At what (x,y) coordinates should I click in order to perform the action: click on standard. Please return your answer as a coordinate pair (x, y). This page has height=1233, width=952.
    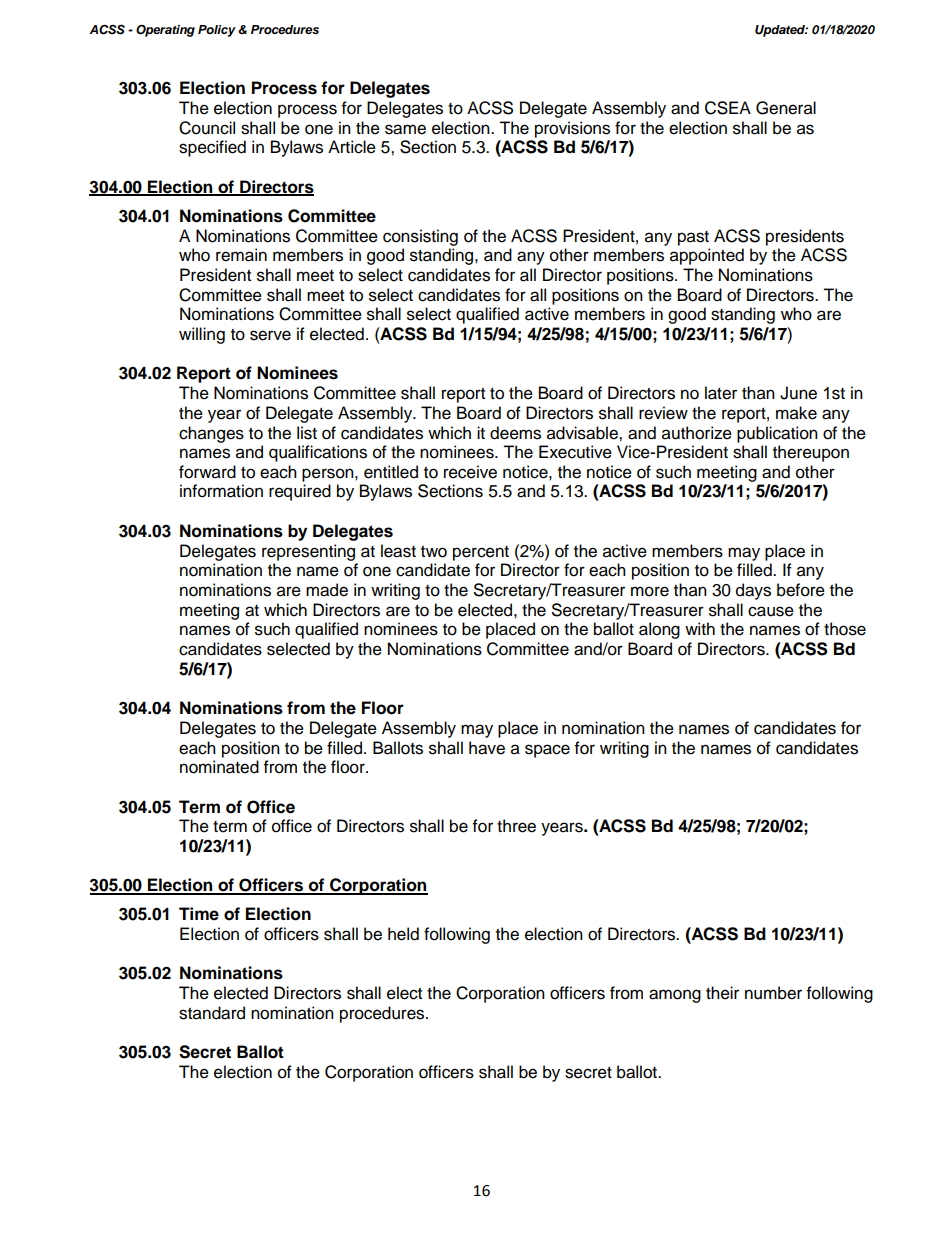
    Looking at the image, I should click on (212, 1013).
